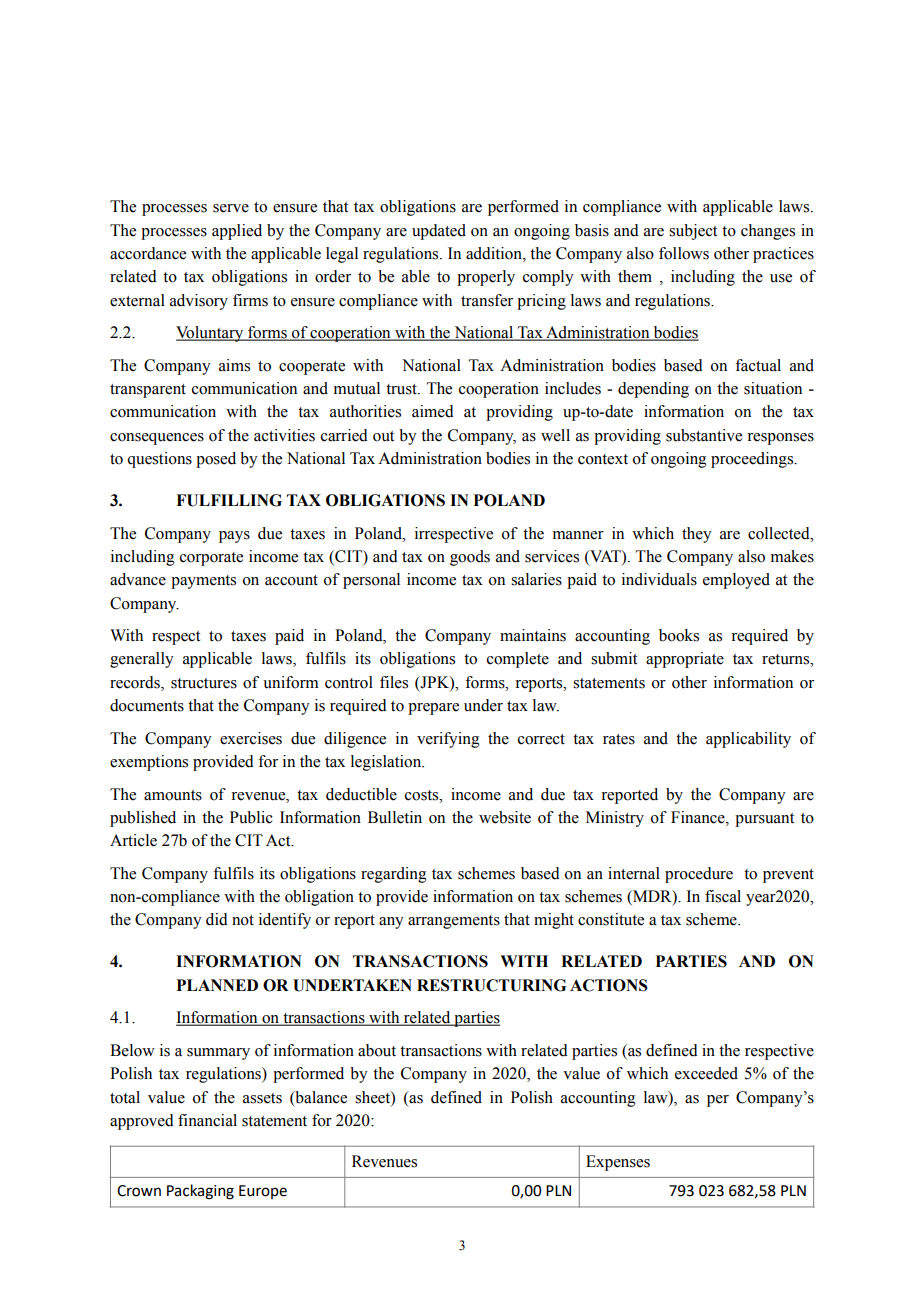 The image size is (924, 1308). Describe the element at coordinates (200, 1192) in the screenshot. I see `Packaging` at that location.
